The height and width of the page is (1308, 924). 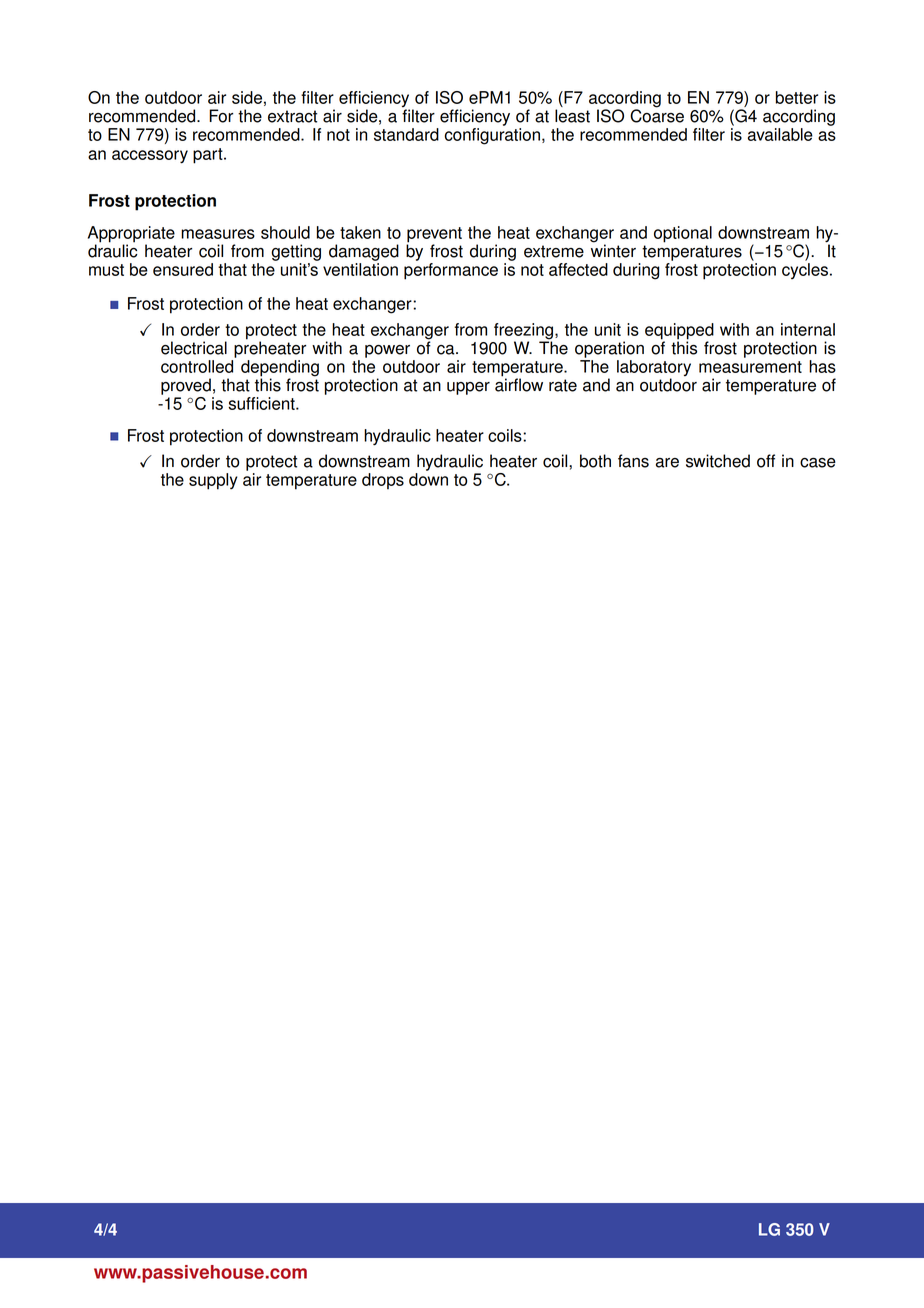 What do you see at coordinates (292, 116) in the page?
I see `extract` at bounding box center [292, 116].
